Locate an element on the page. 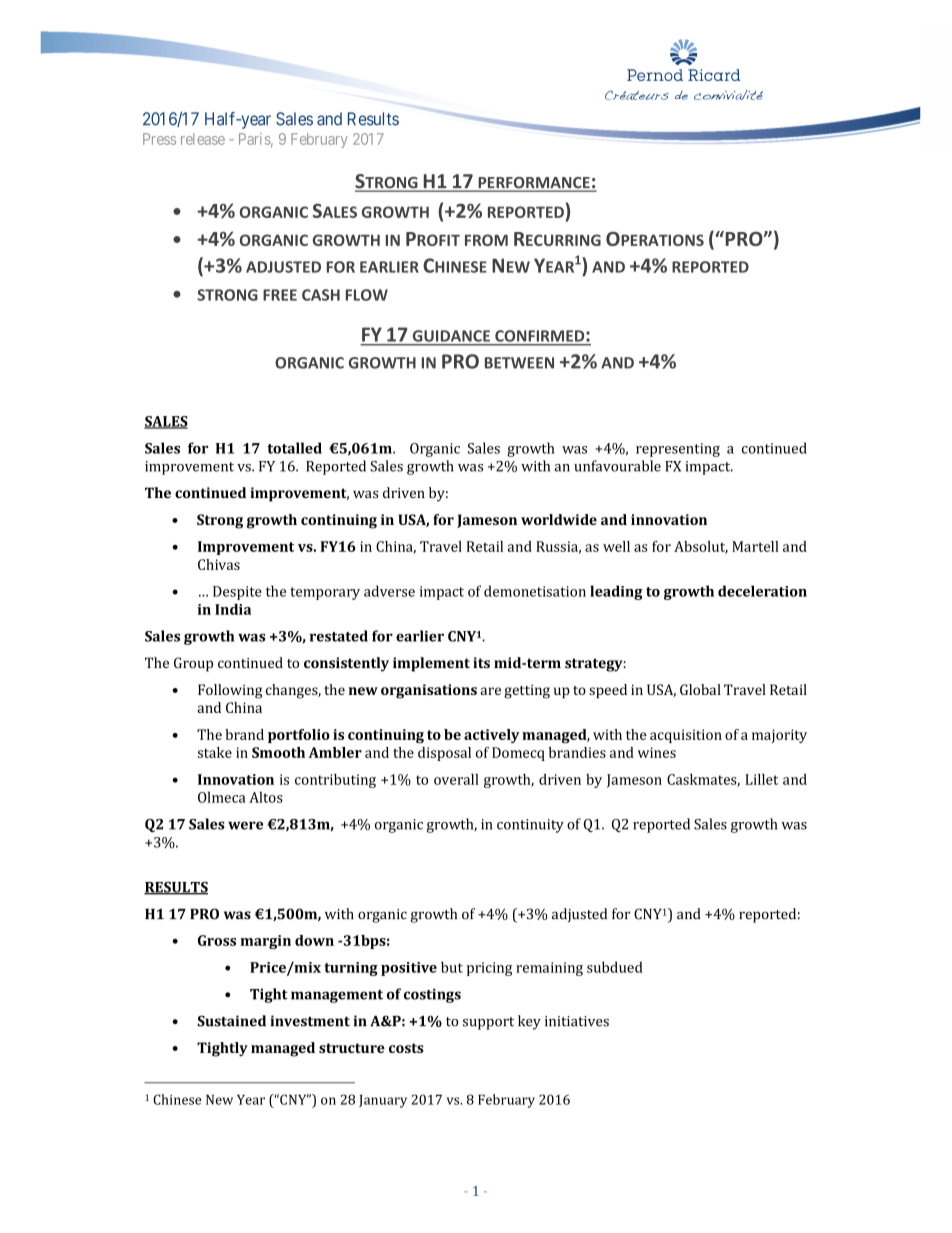 Image resolution: width=952 pixels, height=1233 pixels. FROM is located at coordinates (486, 240).
